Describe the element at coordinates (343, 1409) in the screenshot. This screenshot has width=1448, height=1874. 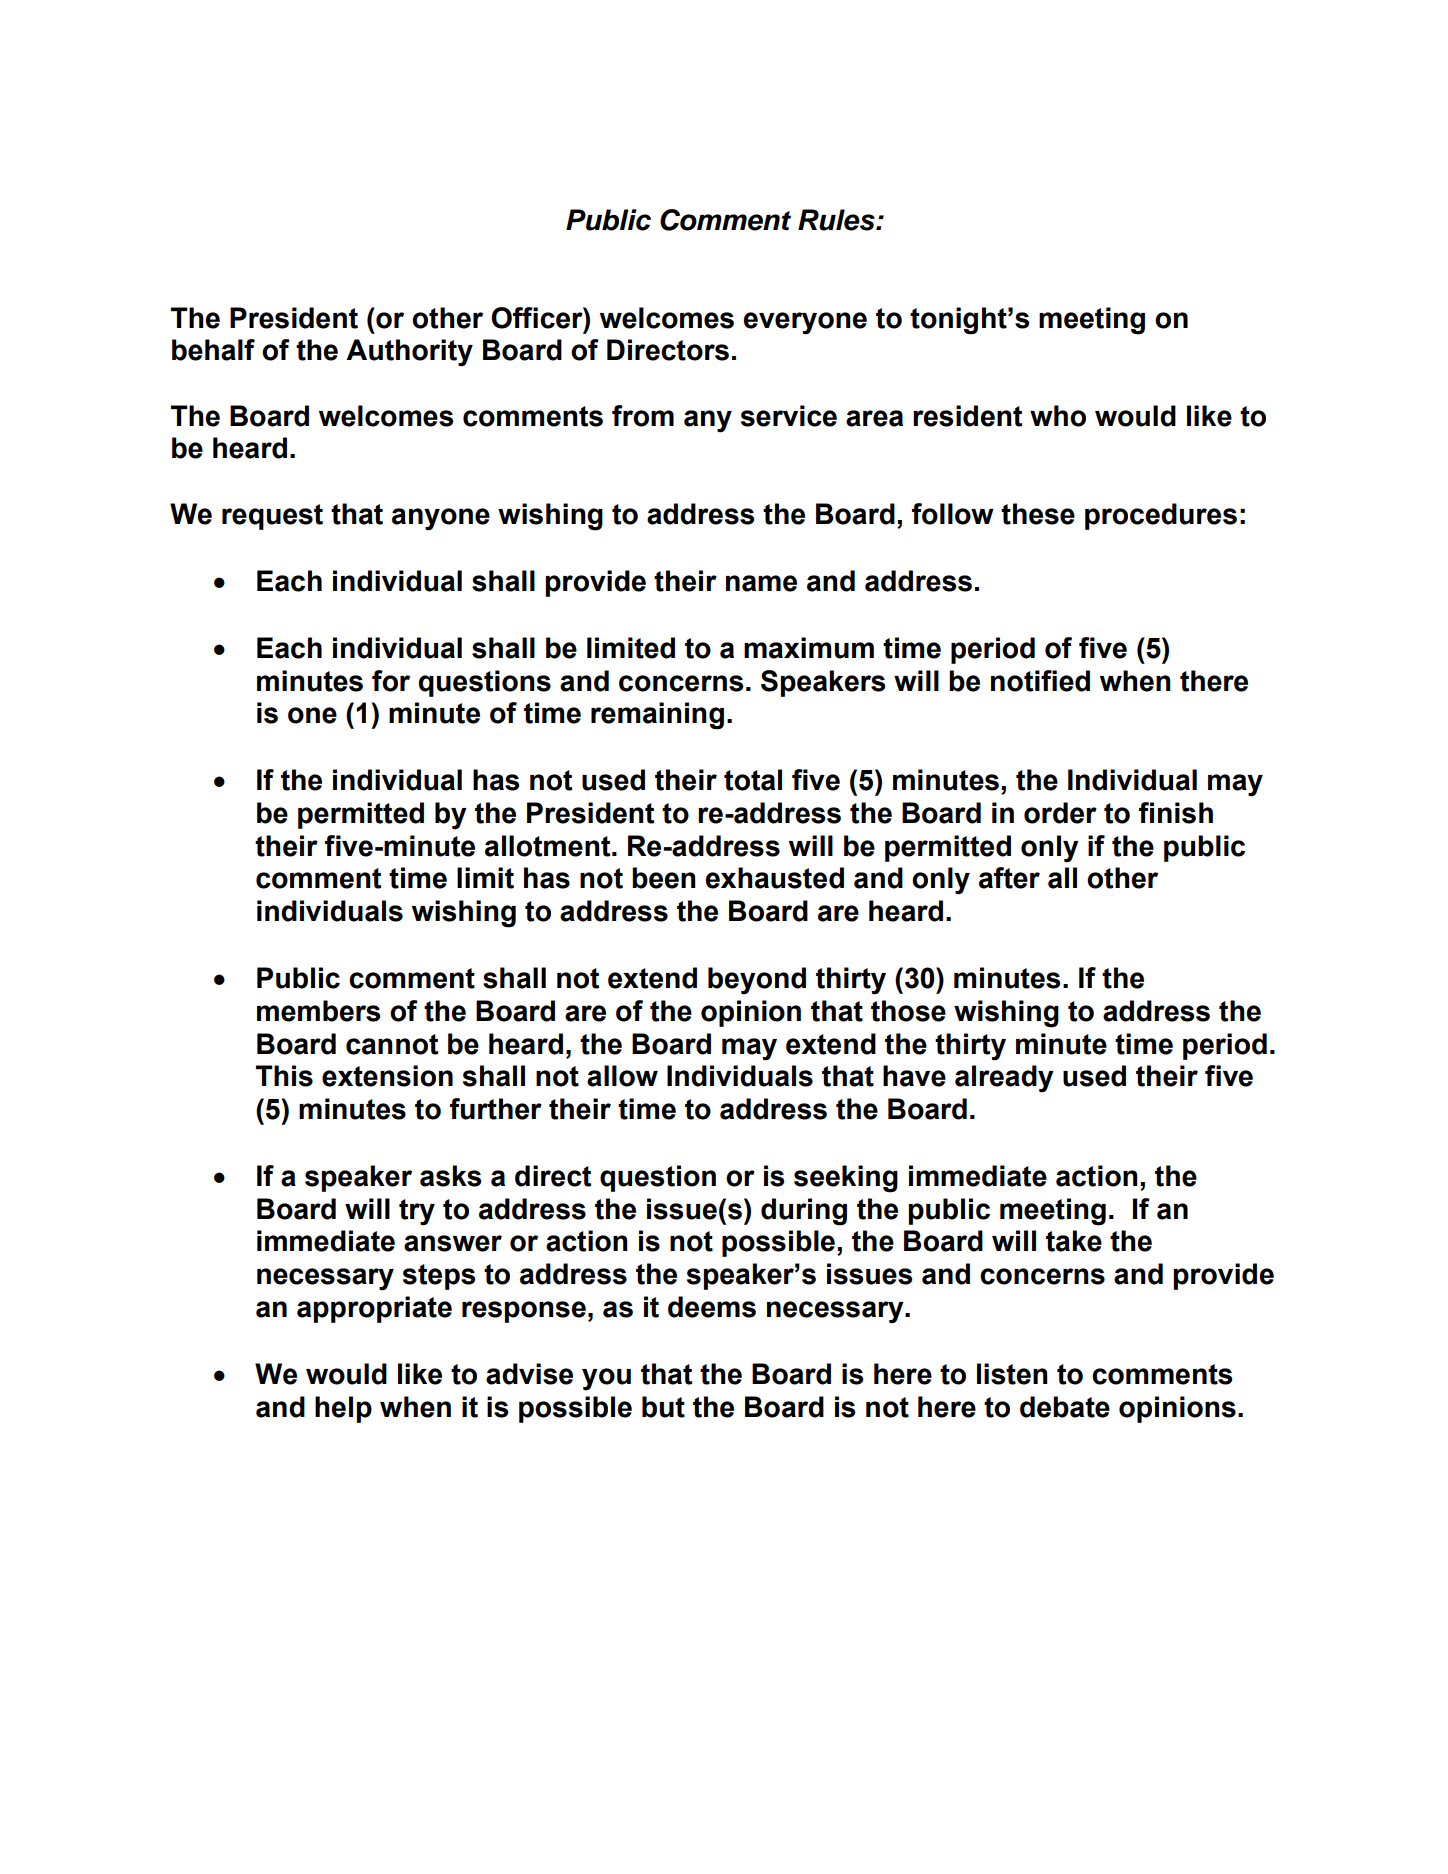
I see `help` at that location.
